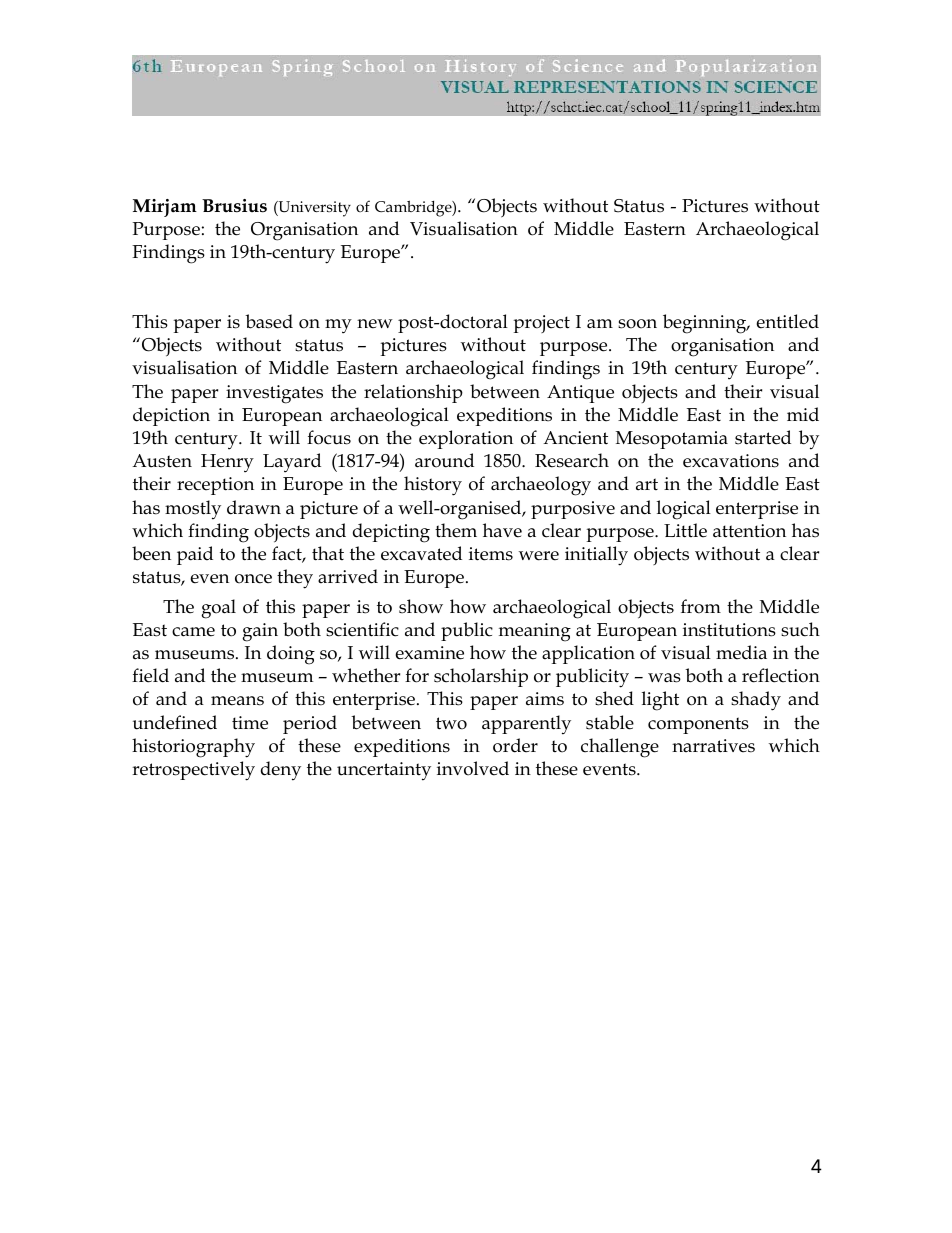 The image size is (952, 1233). I want to click on paid, so click(195, 555).
